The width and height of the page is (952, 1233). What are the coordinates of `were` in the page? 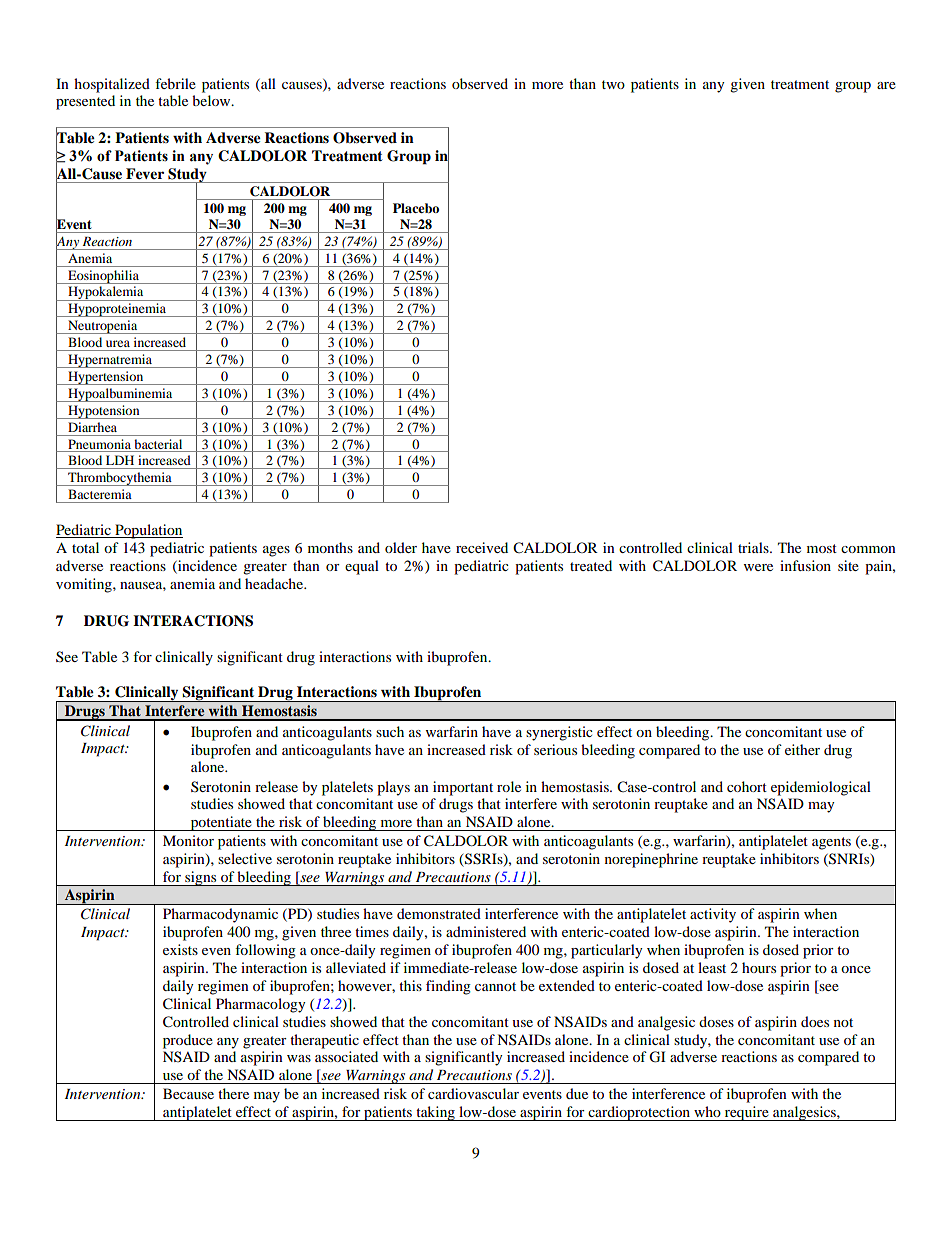 It's located at (758, 567).
